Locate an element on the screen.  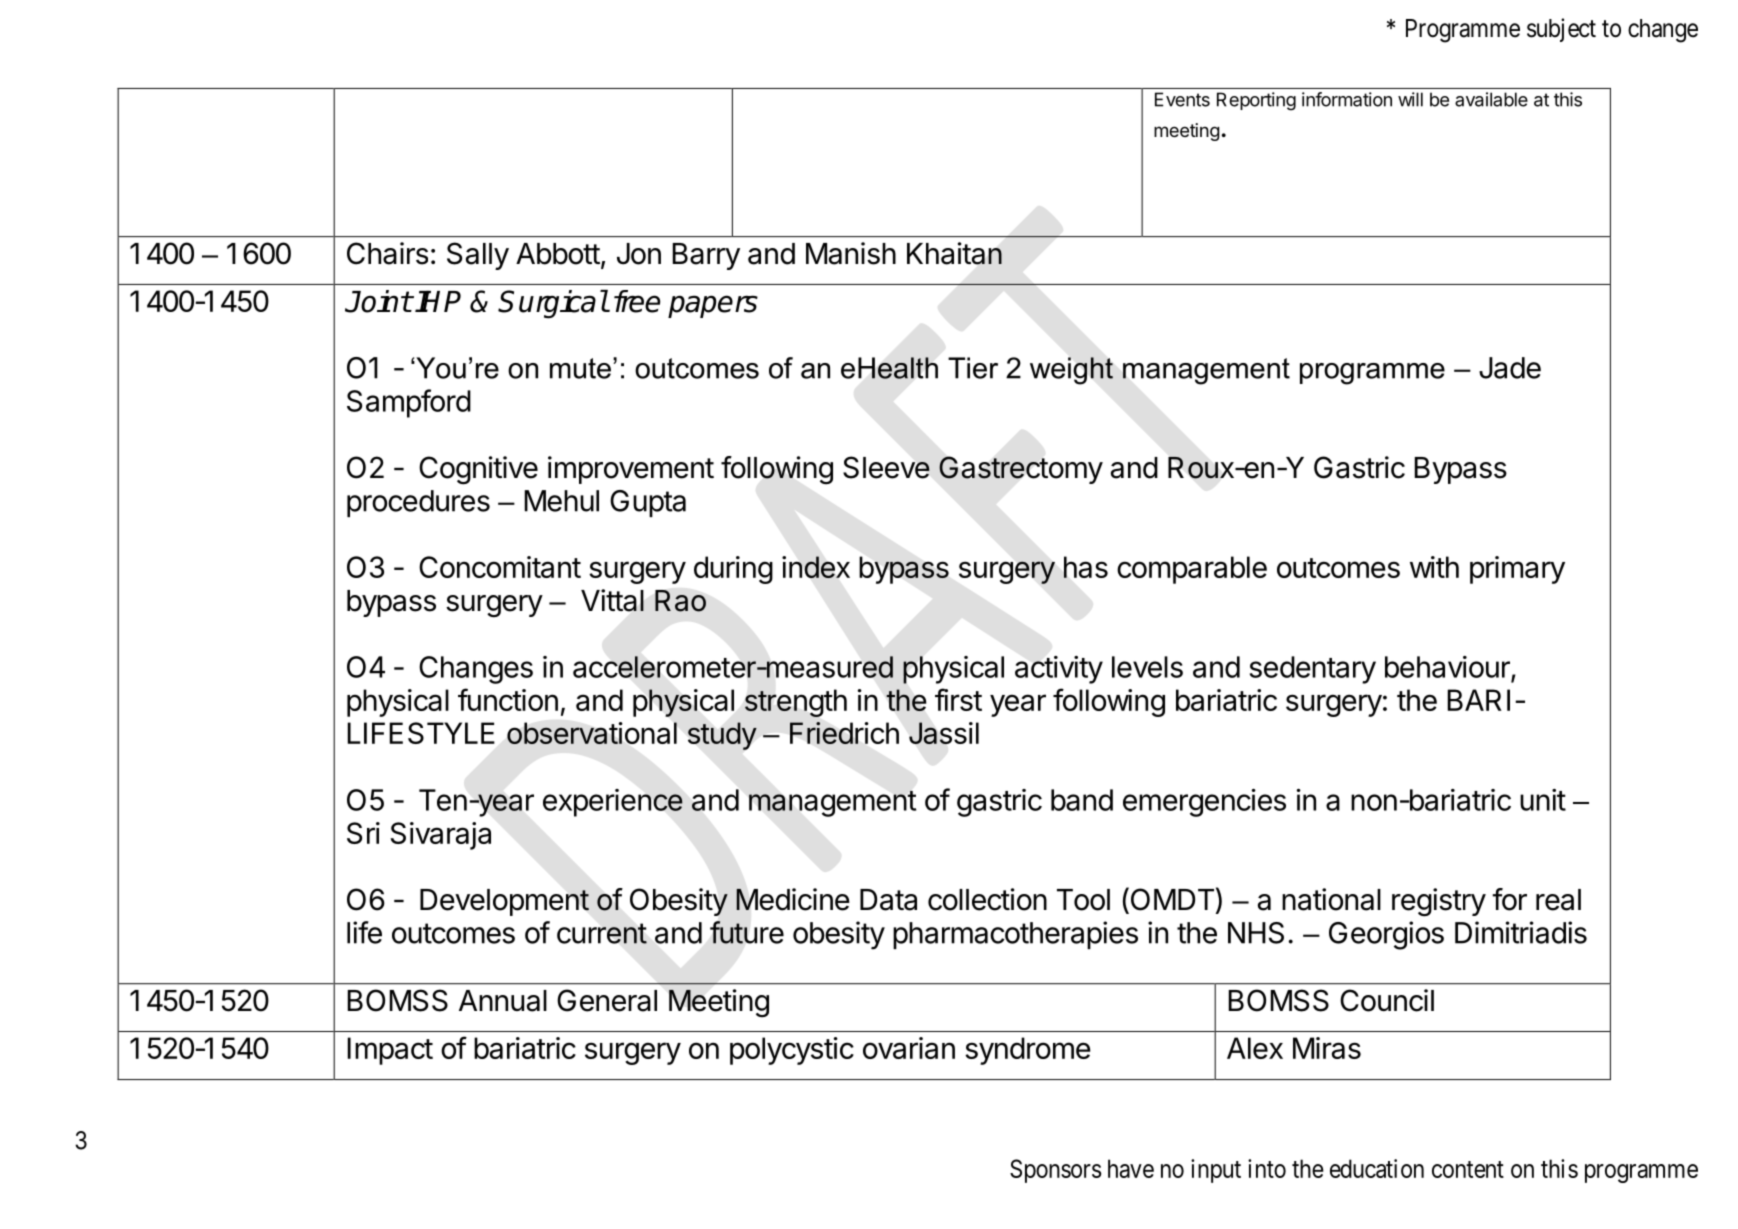
Concomitant is located at coordinates (500, 567).
